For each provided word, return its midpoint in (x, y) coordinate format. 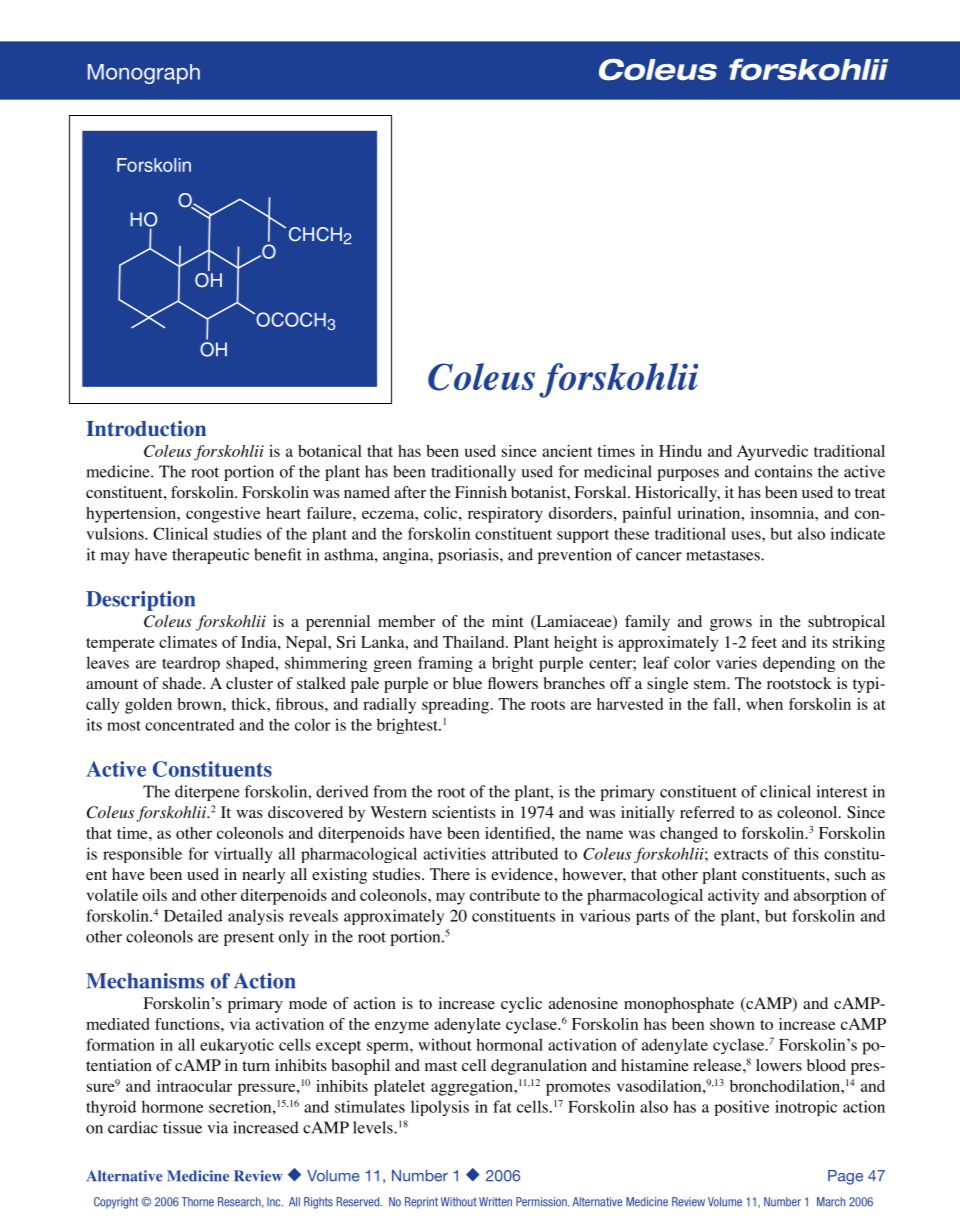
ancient (567, 451)
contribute (505, 895)
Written (495, 1202)
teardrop (191, 664)
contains (783, 471)
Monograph (144, 74)
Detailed (193, 915)
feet (764, 642)
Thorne (198, 1202)
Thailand (475, 642)
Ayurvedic (772, 453)
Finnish (481, 492)
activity (733, 897)
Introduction (146, 428)
